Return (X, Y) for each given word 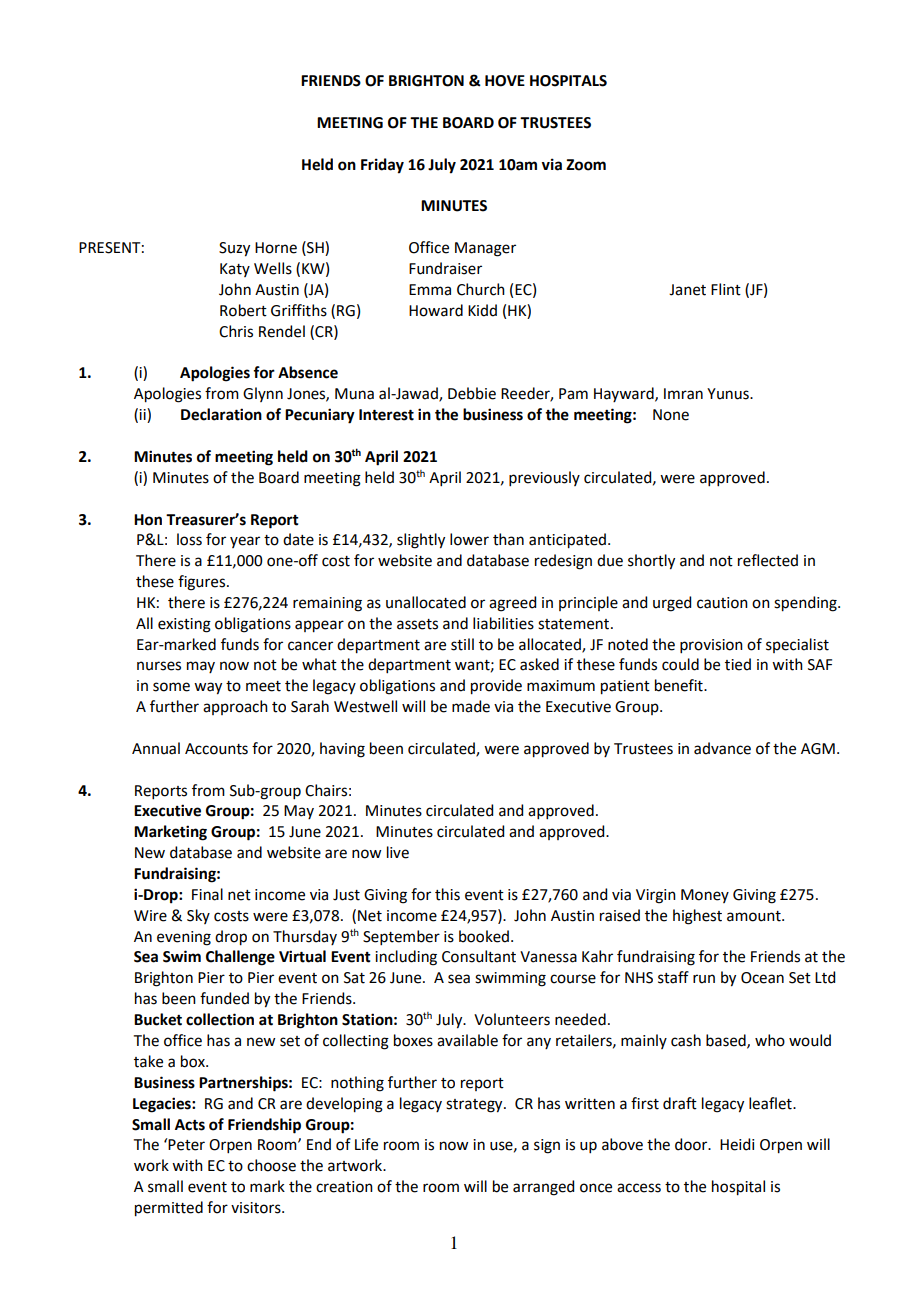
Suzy (234, 249)
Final (207, 894)
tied (738, 664)
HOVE (505, 81)
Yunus (729, 394)
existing (184, 625)
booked (484, 936)
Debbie (472, 393)
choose (271, 1165)
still (462, 644)
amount (755, 916)
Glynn (263, 394)
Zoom (586, 165)
